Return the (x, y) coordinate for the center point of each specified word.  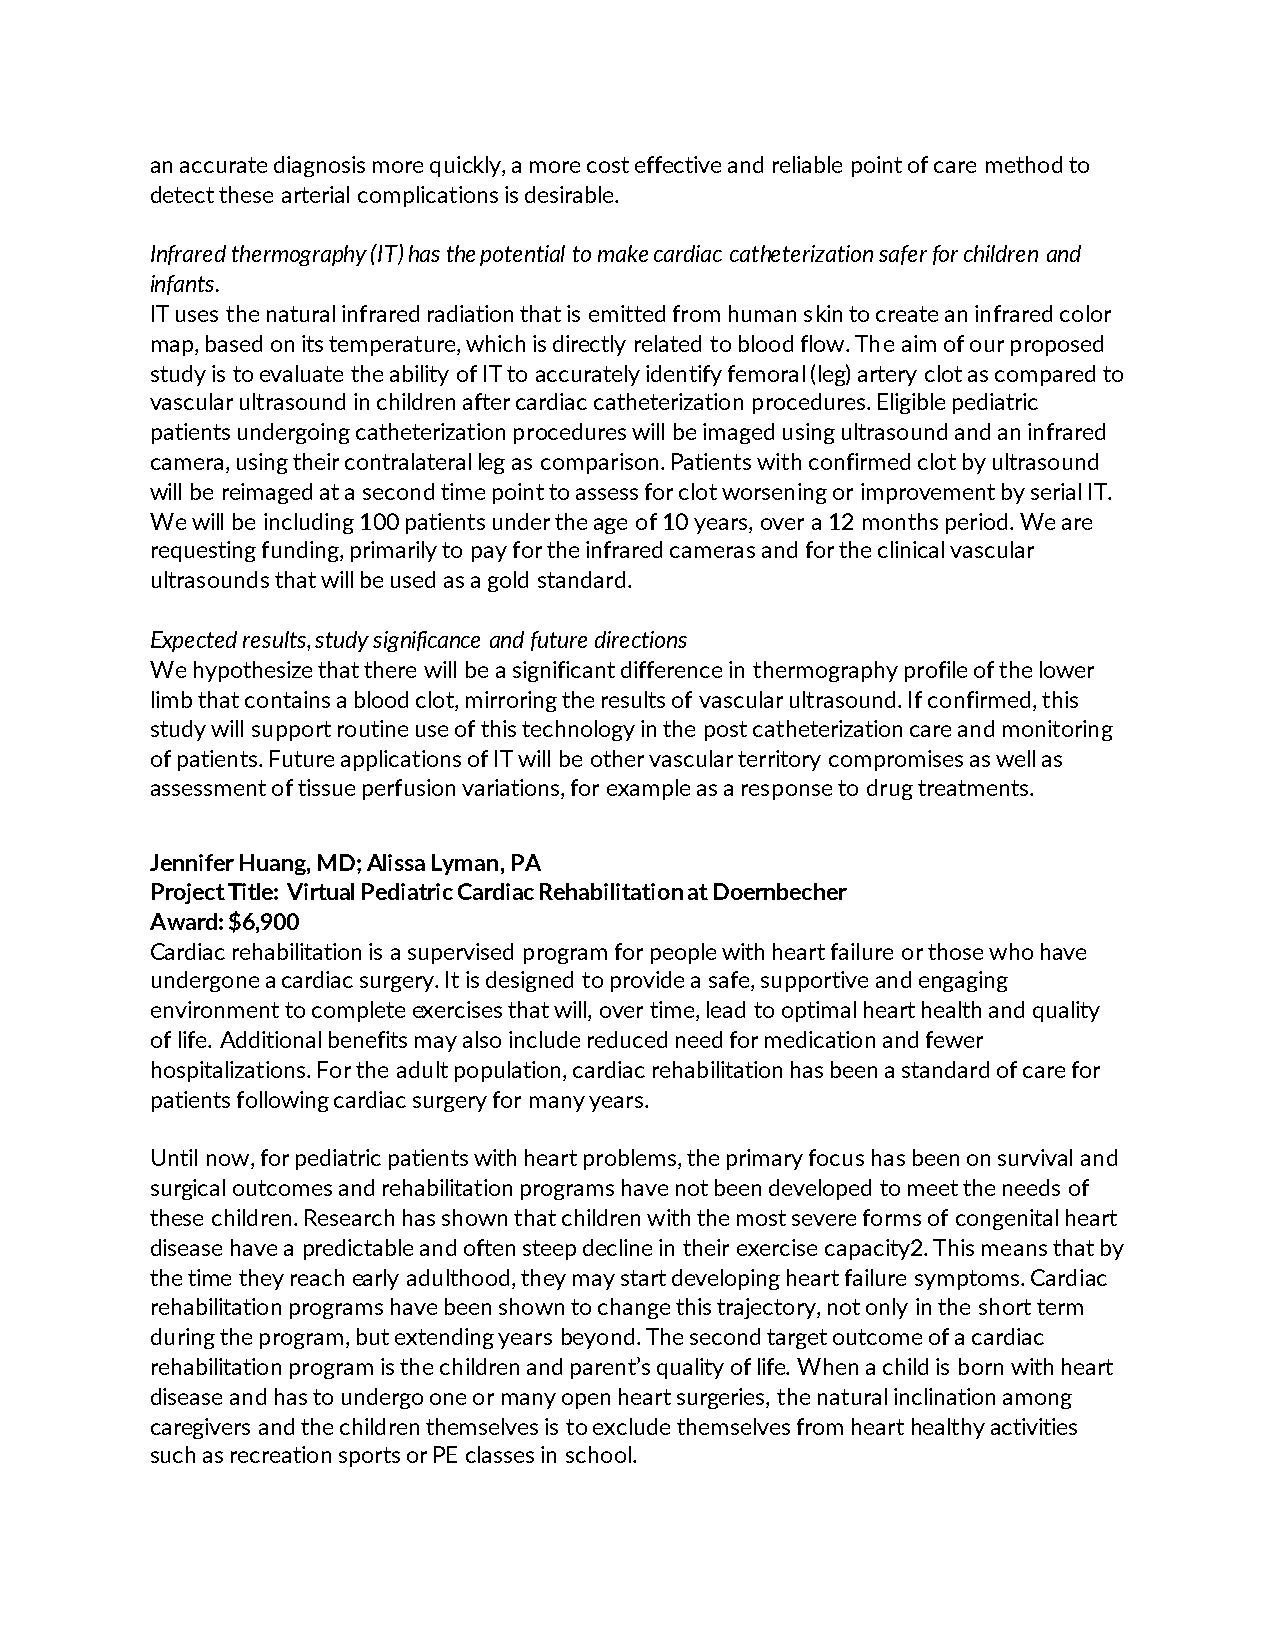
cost (608, 165)
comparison (599, 463)
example (648, 789)
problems (631, 1159)
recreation (281, 1454)
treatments (974, 788)
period (976, 523)
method (1024, 164)
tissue (326, 787)
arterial (315, 194)
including (309, 523)
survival (1035, 1157)
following (283, 1101)
